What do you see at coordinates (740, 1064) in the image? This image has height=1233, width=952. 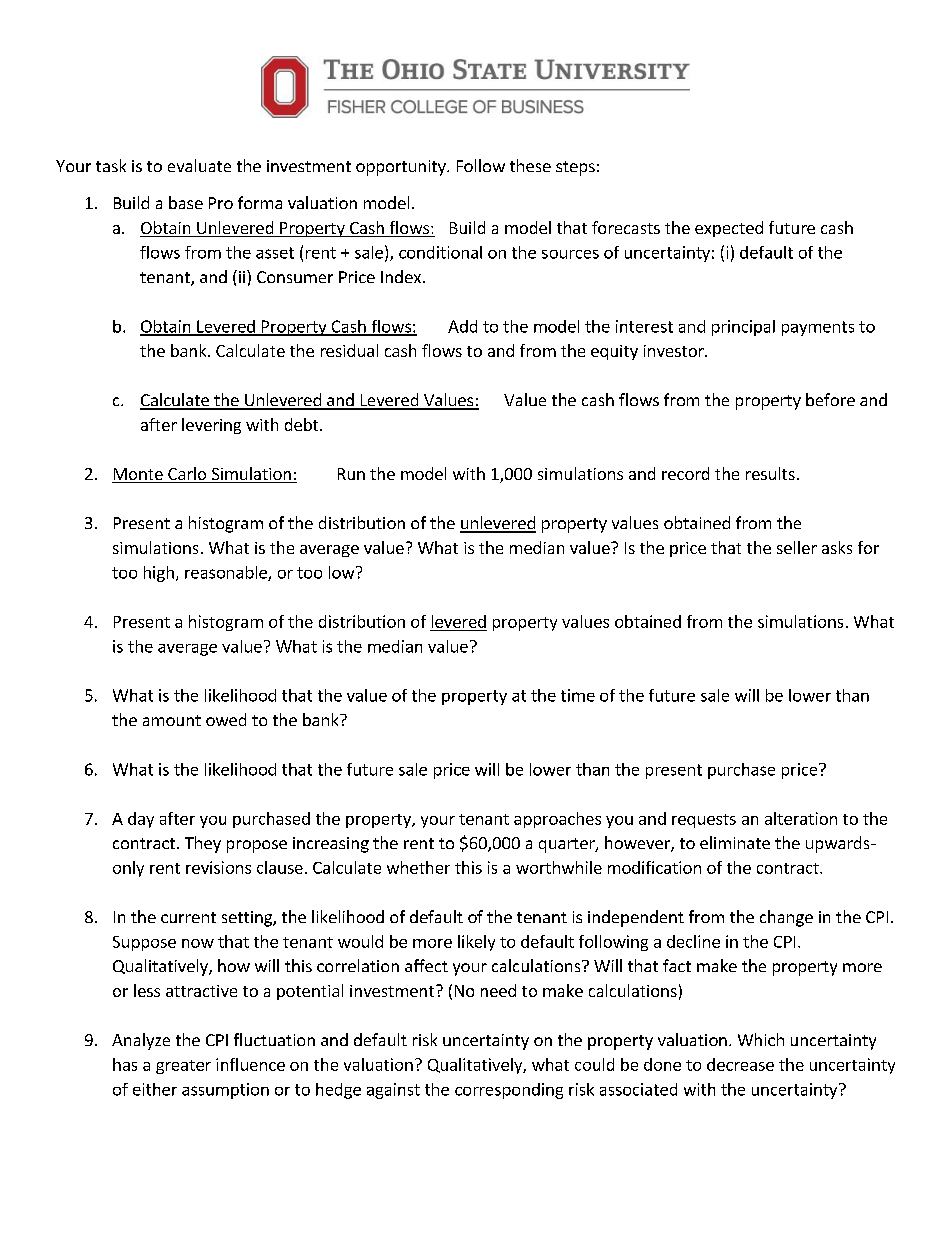 I see `decrease` at bounding box center [740, 1064].
